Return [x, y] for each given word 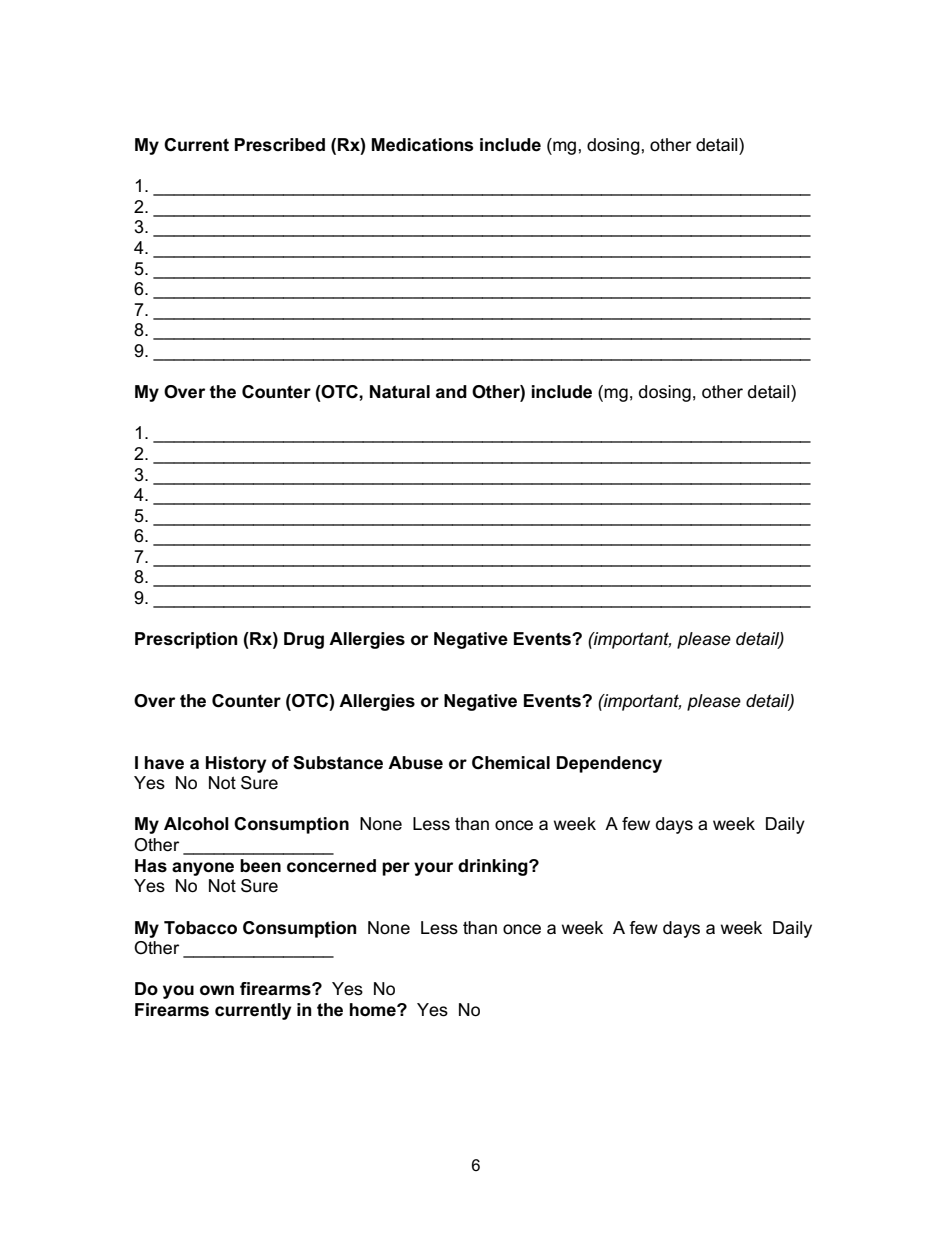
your [433, 869]
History [236, 764]
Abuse [415, 763]
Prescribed [280, 145]
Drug [304, 640]
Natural [400, 392]
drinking [494, 867]
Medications [422, 145]
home [374, 1010]
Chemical [511, 763]
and [451, 391]
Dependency [609, 764]
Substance [338, 763]
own [217, 990]
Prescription [186, 640]
